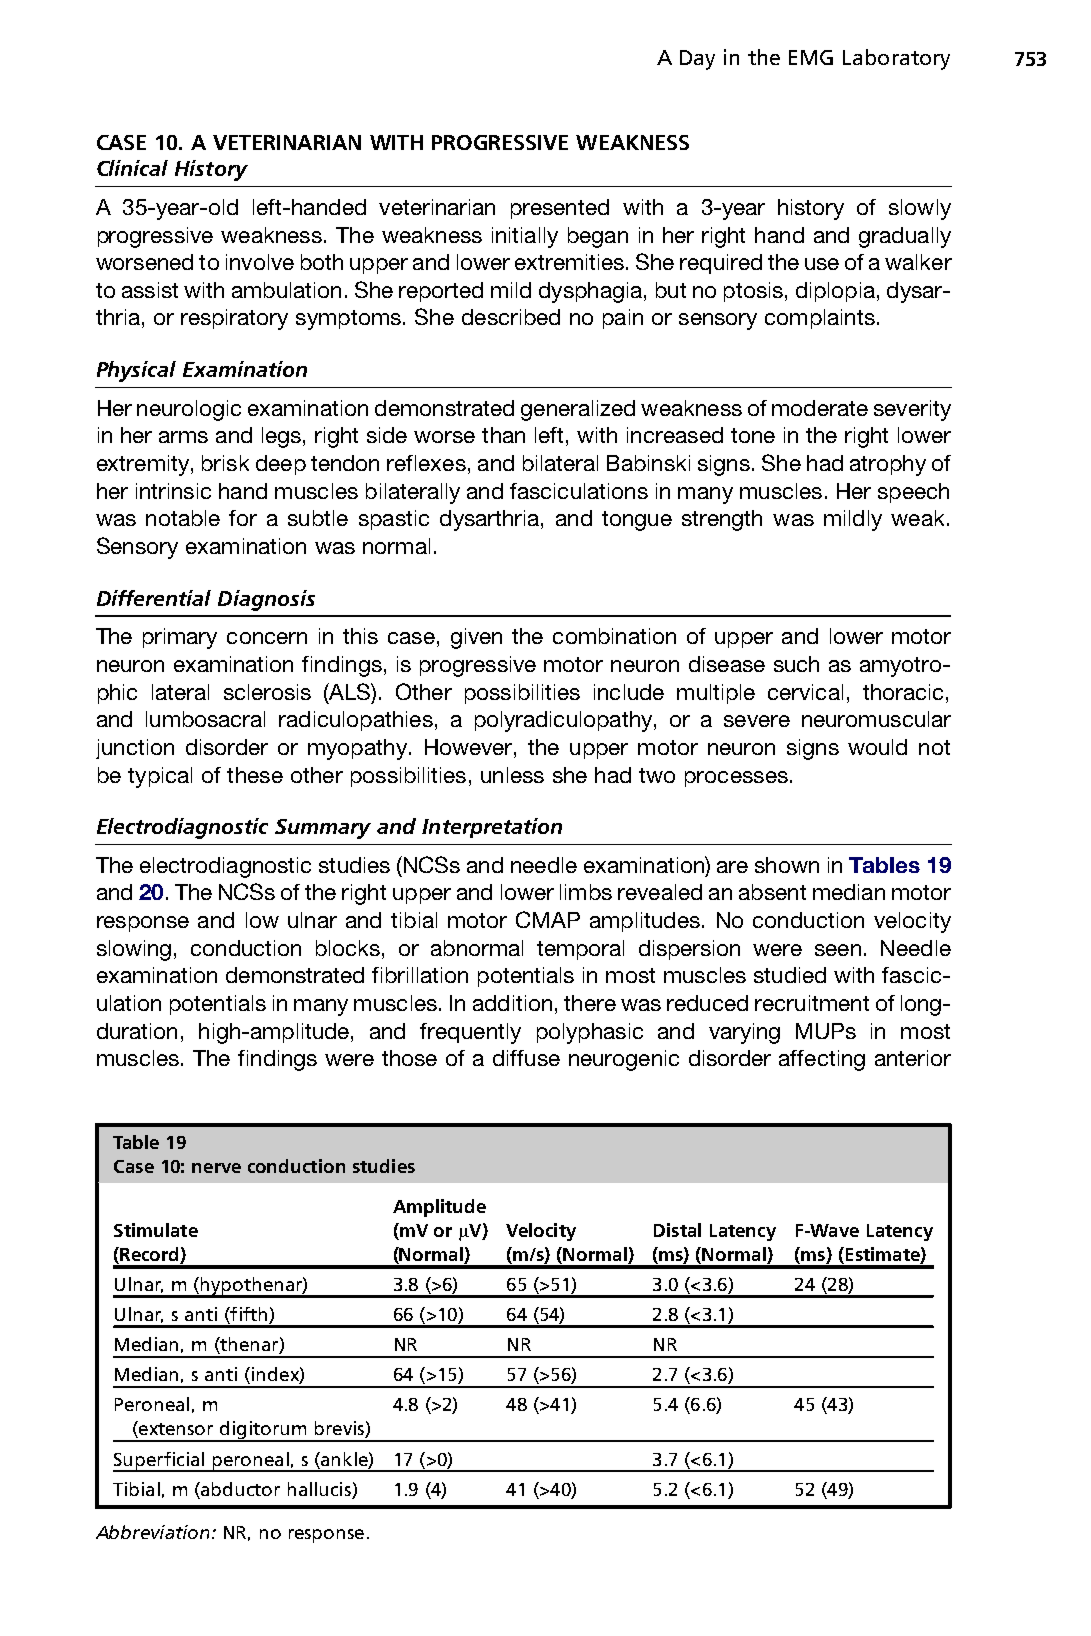  What do you see at coordinates (319, 1489) in the screenshot?
I see `hallucis` at bounding box center [319, 1489].
